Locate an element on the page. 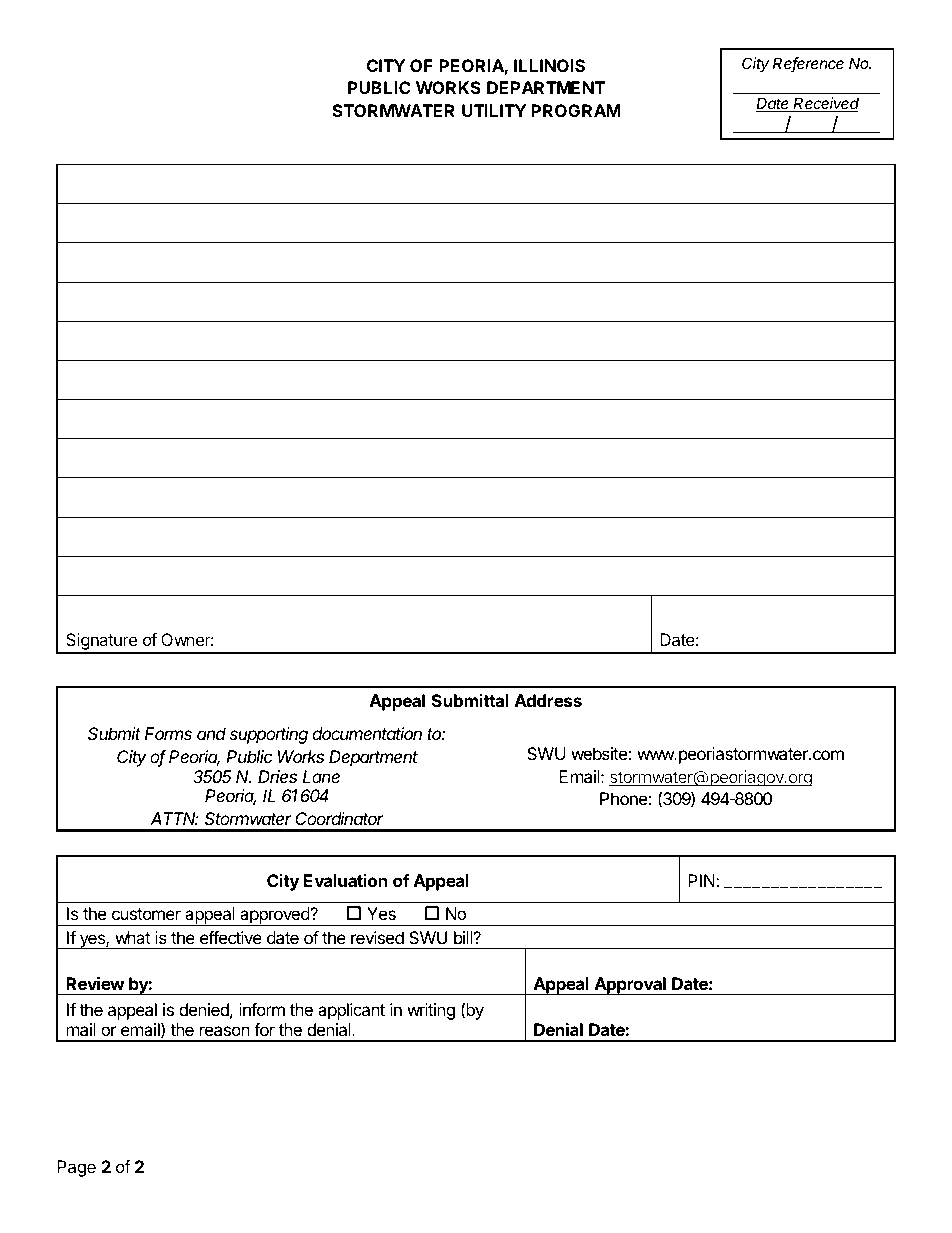  Page is located at coordinates (76, 1168).
